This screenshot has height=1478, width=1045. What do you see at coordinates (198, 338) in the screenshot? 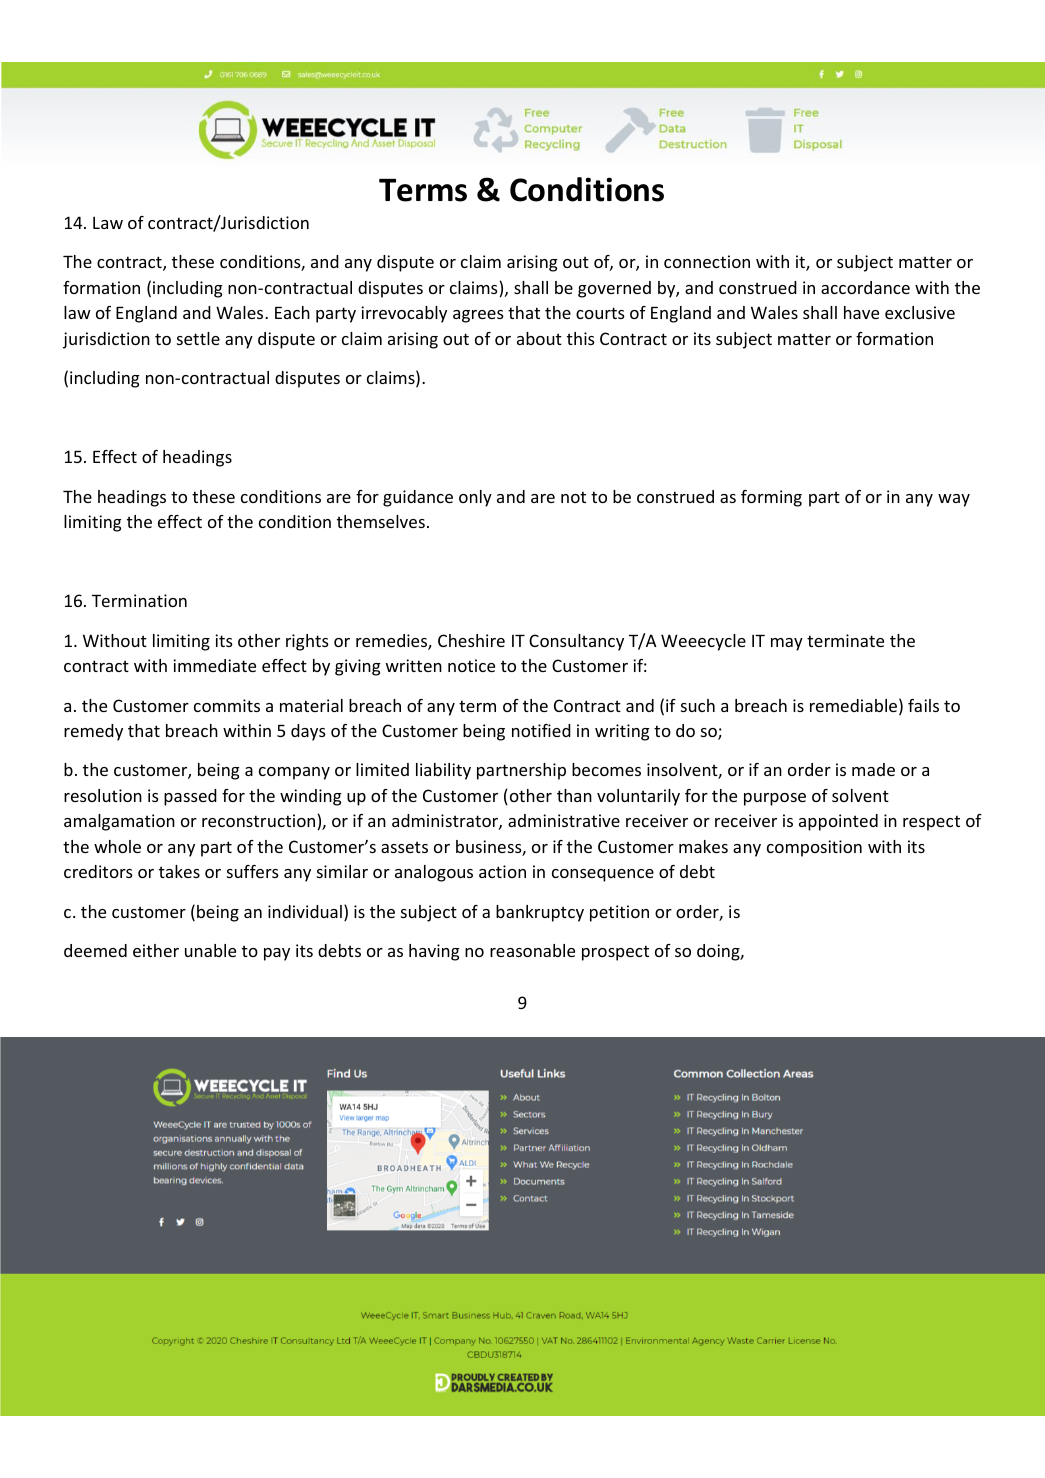
I see `settle` at bounding box center [198, 338].
